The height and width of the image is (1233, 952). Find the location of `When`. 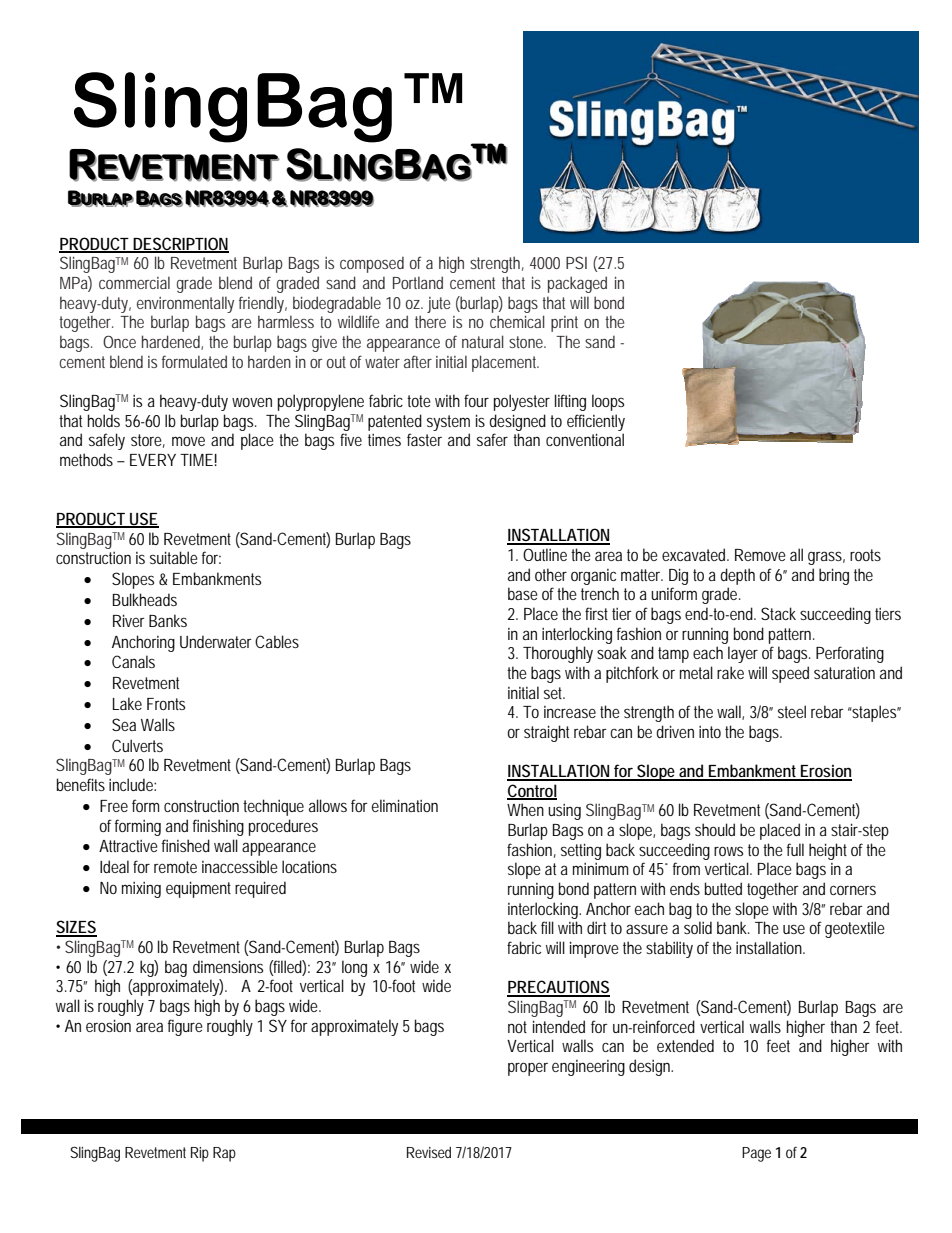

When is located at coordinates (525, 809).
